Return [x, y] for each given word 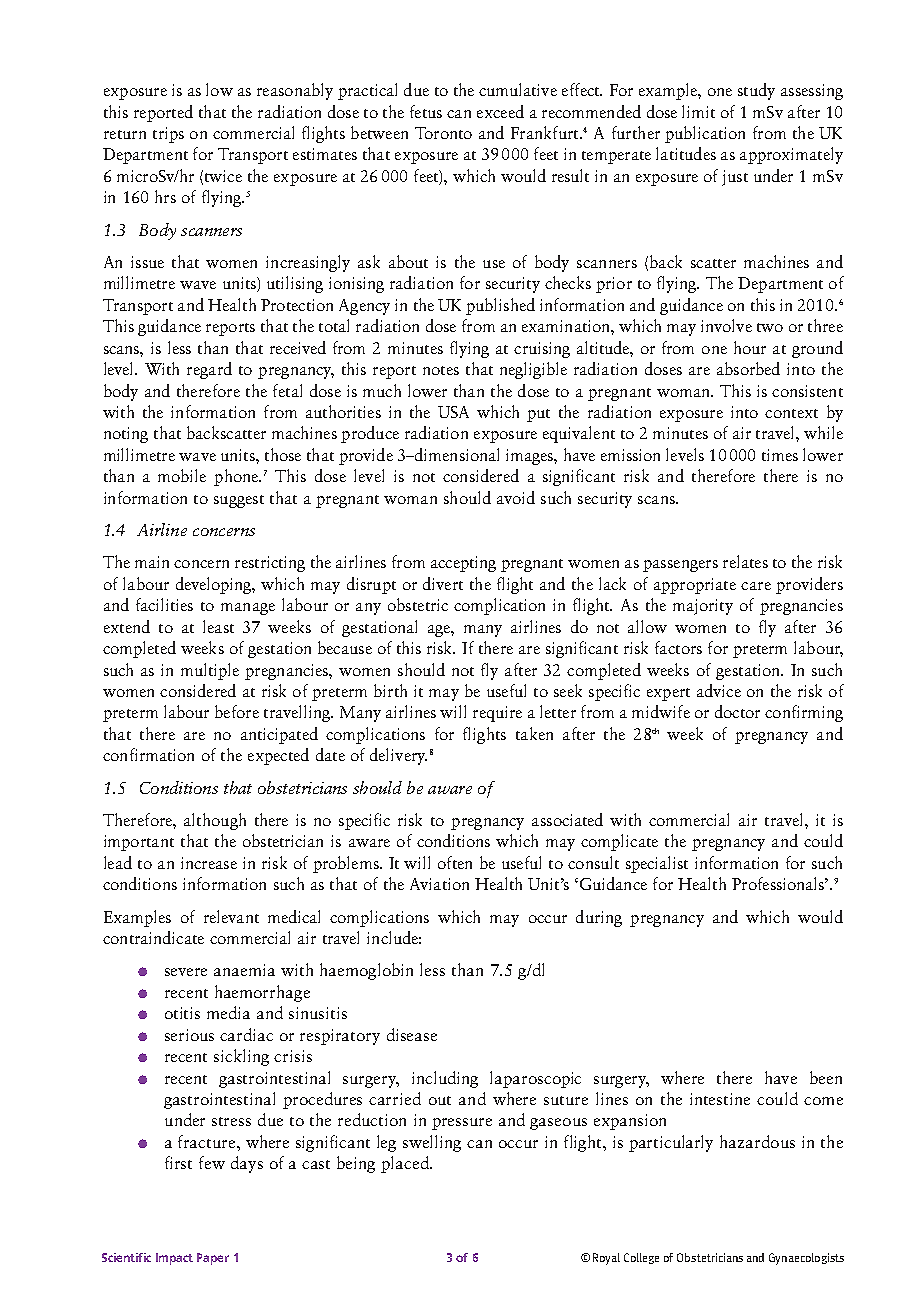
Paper [213, 1259]
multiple [210, 671]
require [497, 714]
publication [705, 134]
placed [406, 1164]
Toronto [443, 133]
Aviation [439, 884]
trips [168, 135]
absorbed [748, 368]
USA [453, 412]
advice [719, 690]
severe [186, 972]
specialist [657, 864]
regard [209, 370]
